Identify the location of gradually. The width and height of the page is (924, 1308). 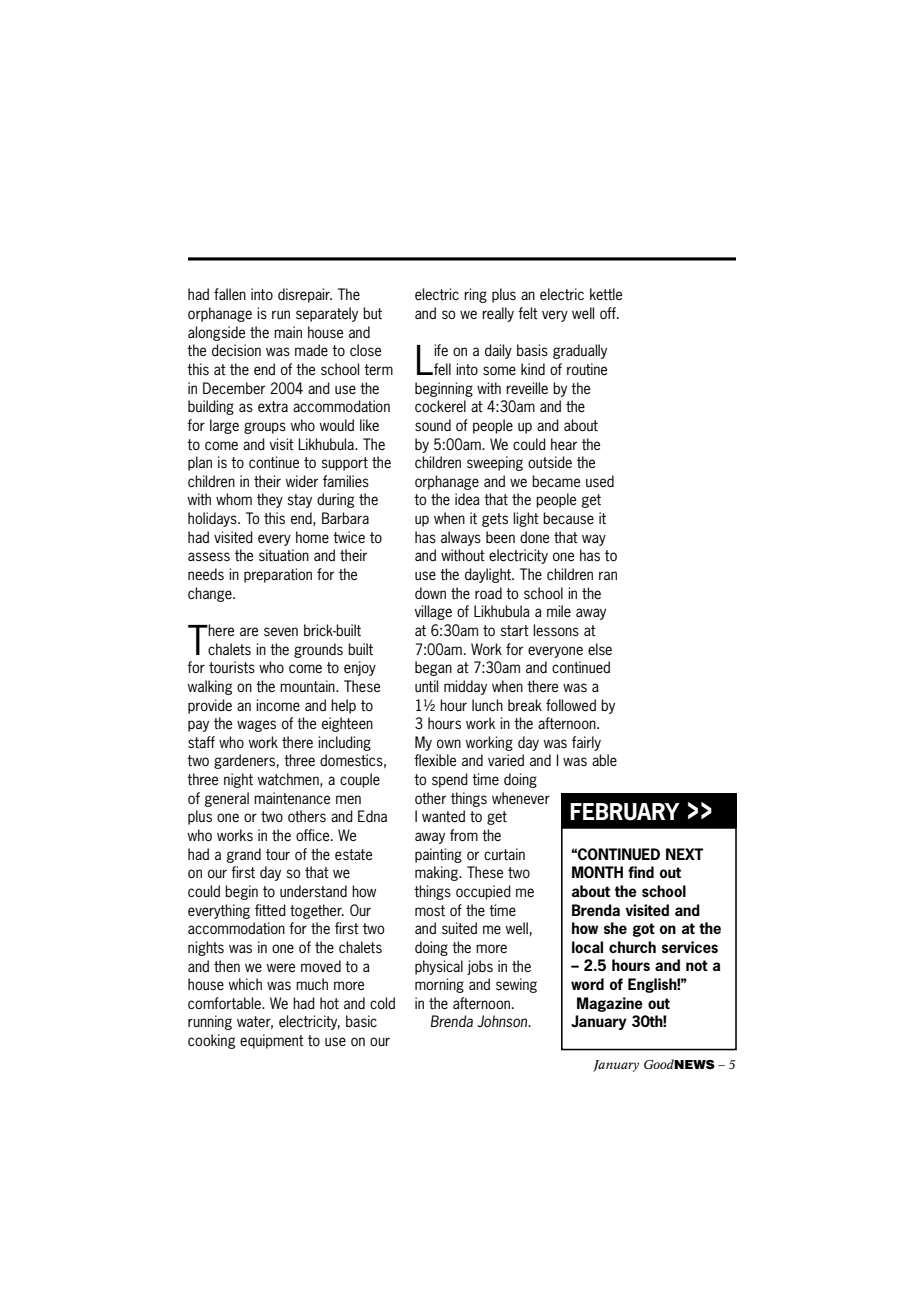
(580, 351).
